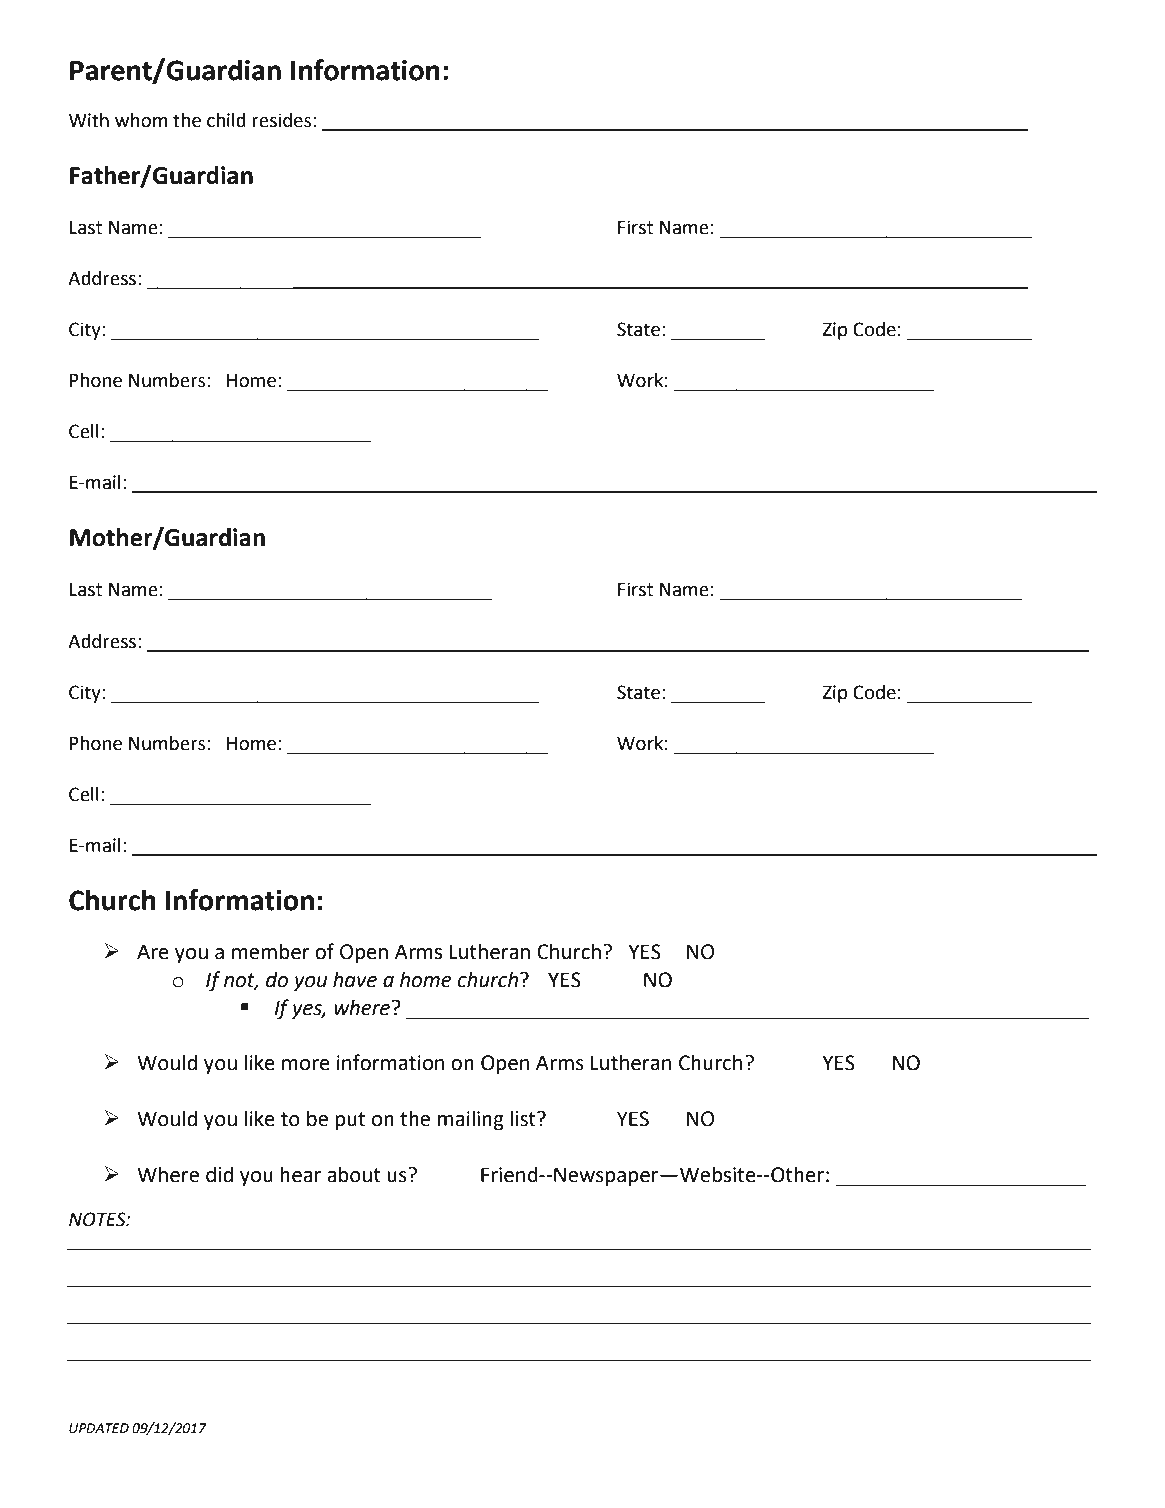 This page has height=1508, width=1165. I want to click on about, so click(354, 1174).
